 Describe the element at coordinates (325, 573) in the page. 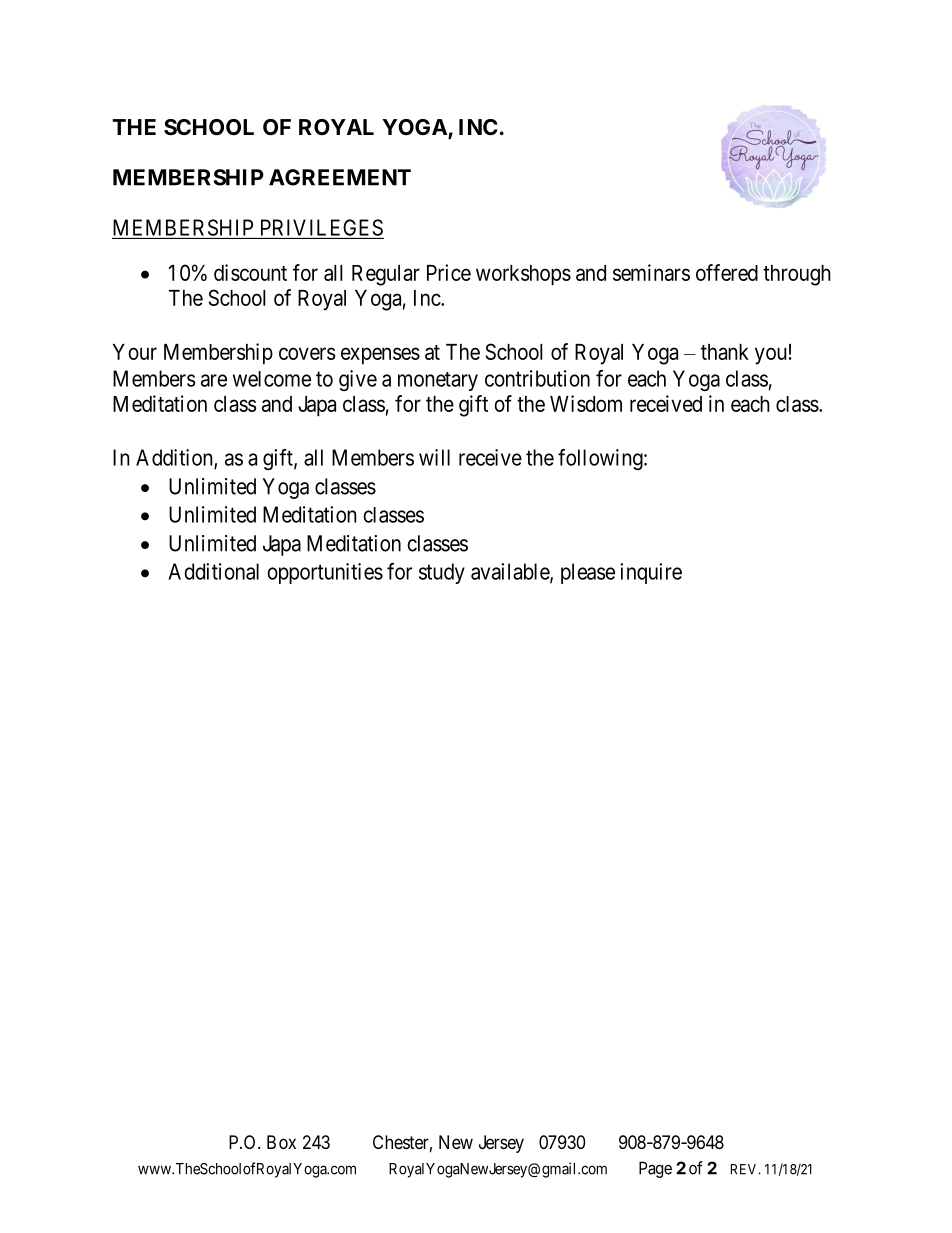

I see `opportunities` at that location.
